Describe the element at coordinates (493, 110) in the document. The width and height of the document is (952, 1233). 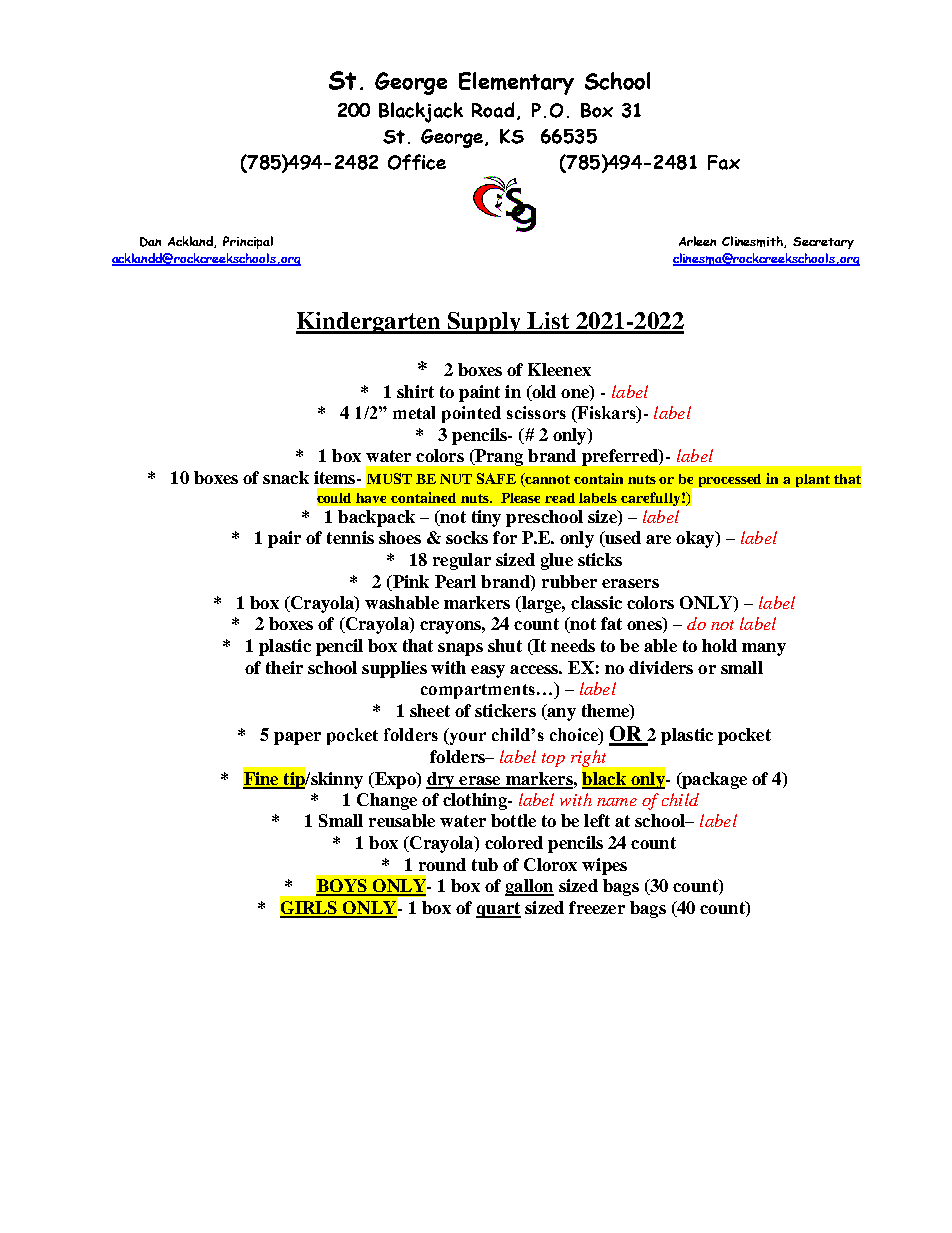
I see `Road` at that location.
